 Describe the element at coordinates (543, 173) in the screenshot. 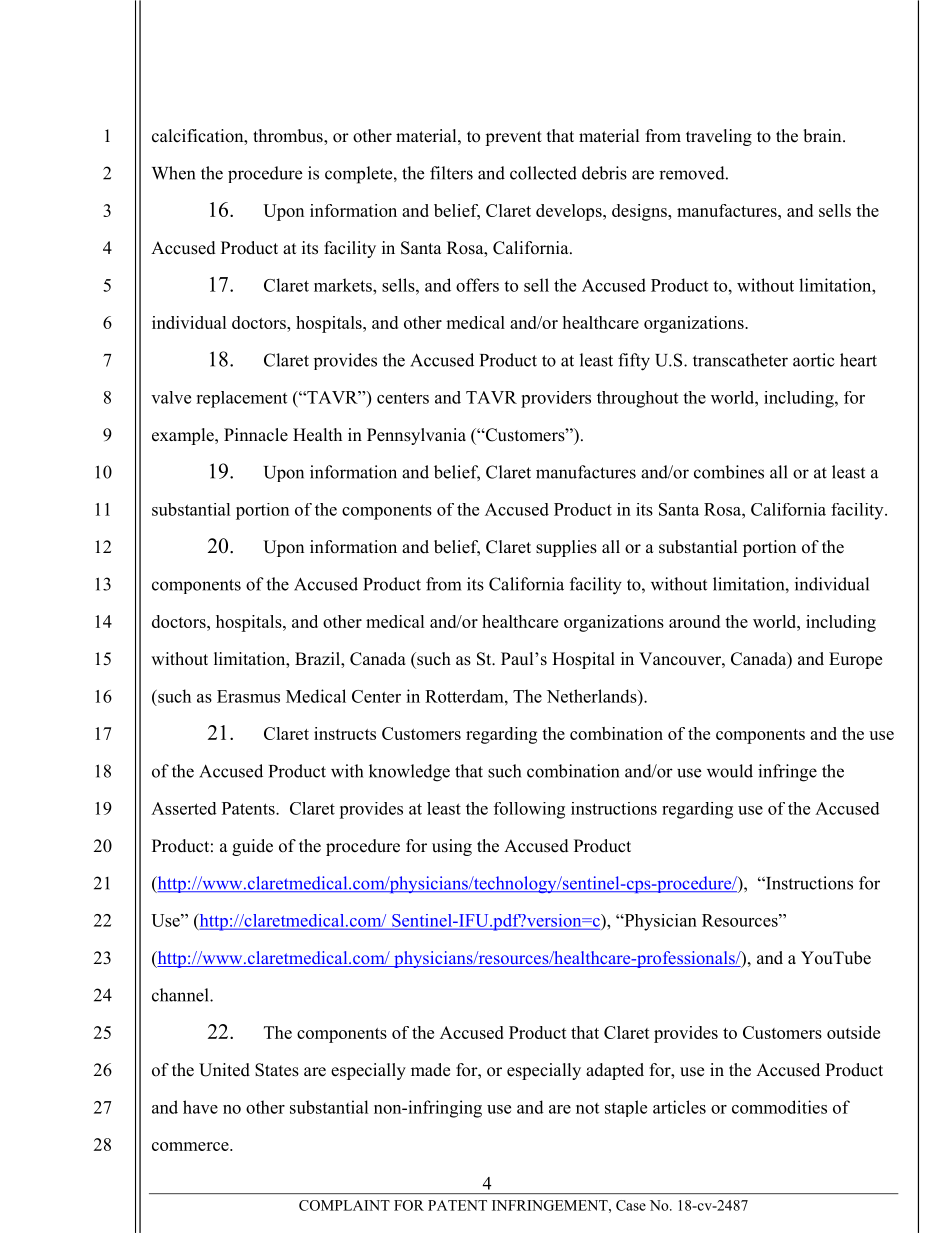

I see `collected` at that location.
